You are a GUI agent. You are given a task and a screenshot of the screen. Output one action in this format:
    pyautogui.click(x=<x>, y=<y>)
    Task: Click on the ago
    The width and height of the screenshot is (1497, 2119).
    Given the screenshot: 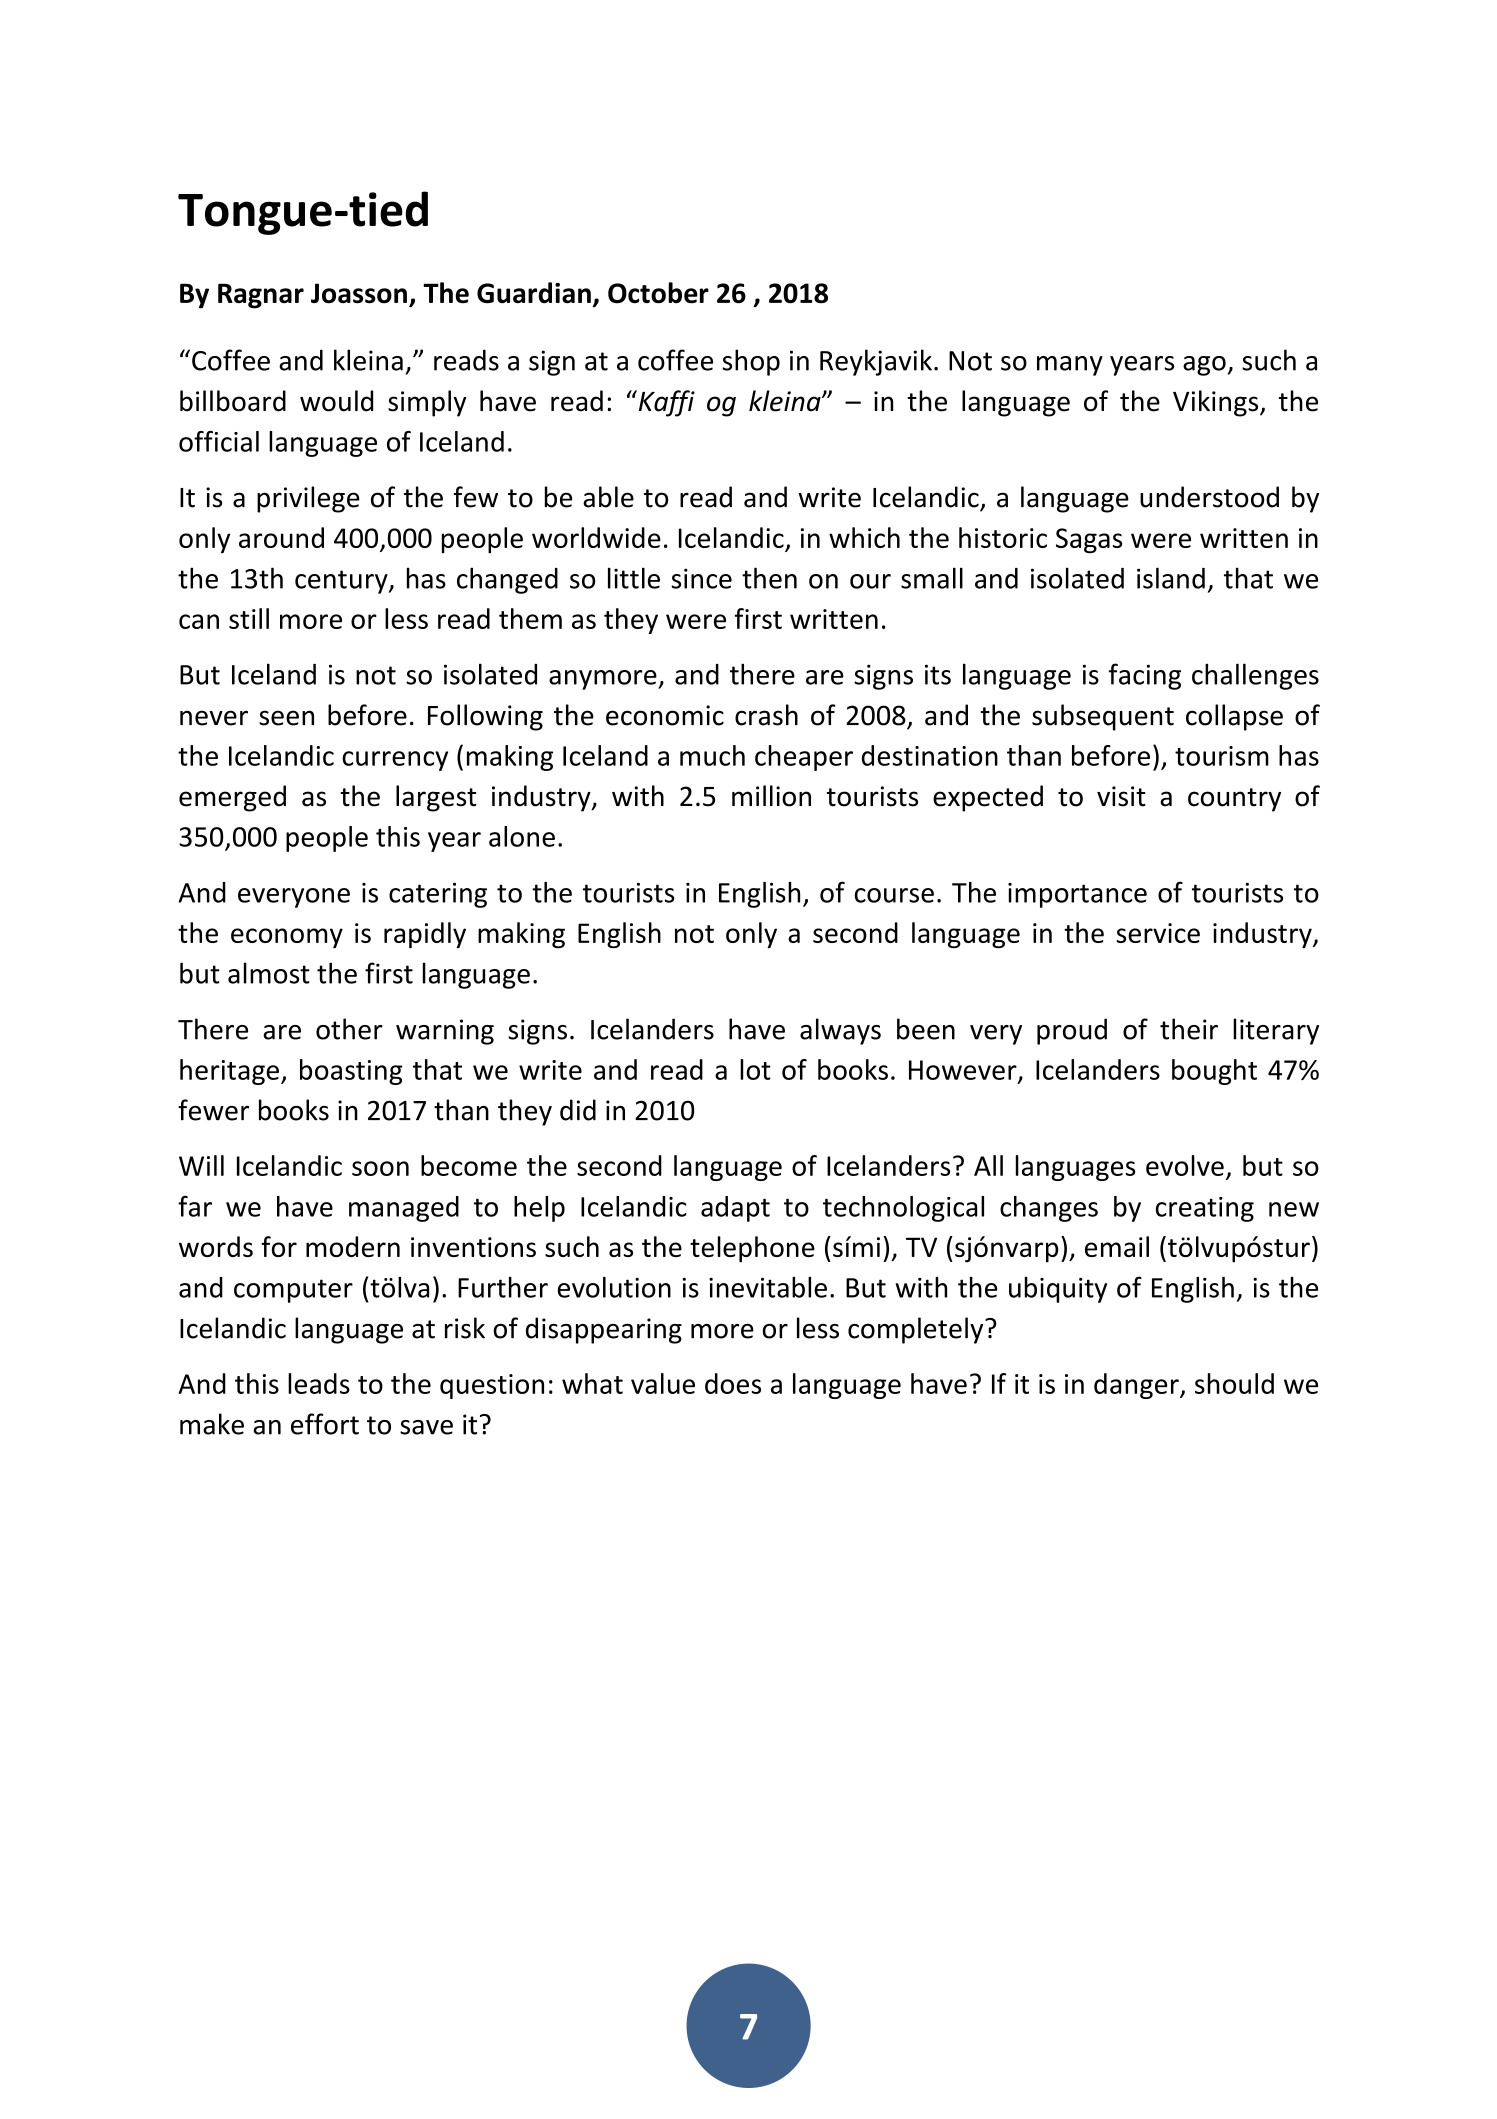 What is the action you would take?
    pyautogui.click(x=1204, y=366)
